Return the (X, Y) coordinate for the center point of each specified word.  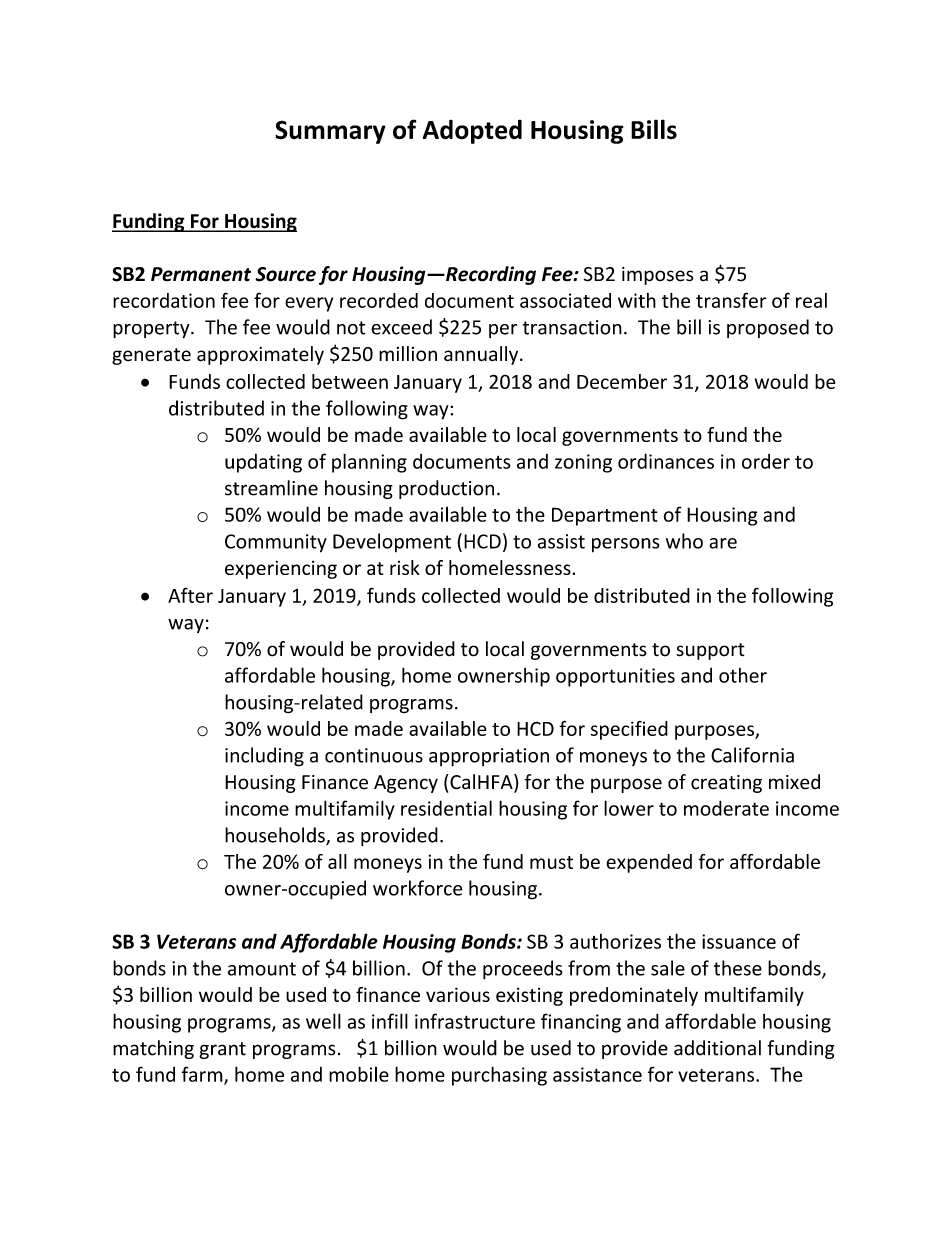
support (710, 651)
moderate (726, 808)
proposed (768, 328)
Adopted (472, 131)
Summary (330, 132)
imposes (657, 276)
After (190, 595)
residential (446, 808)
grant (222, 1050)
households (276, 836)
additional (717, 1048)
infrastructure (475, 1021)
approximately (260, 355)
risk (405, 567)
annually (482, 355)
